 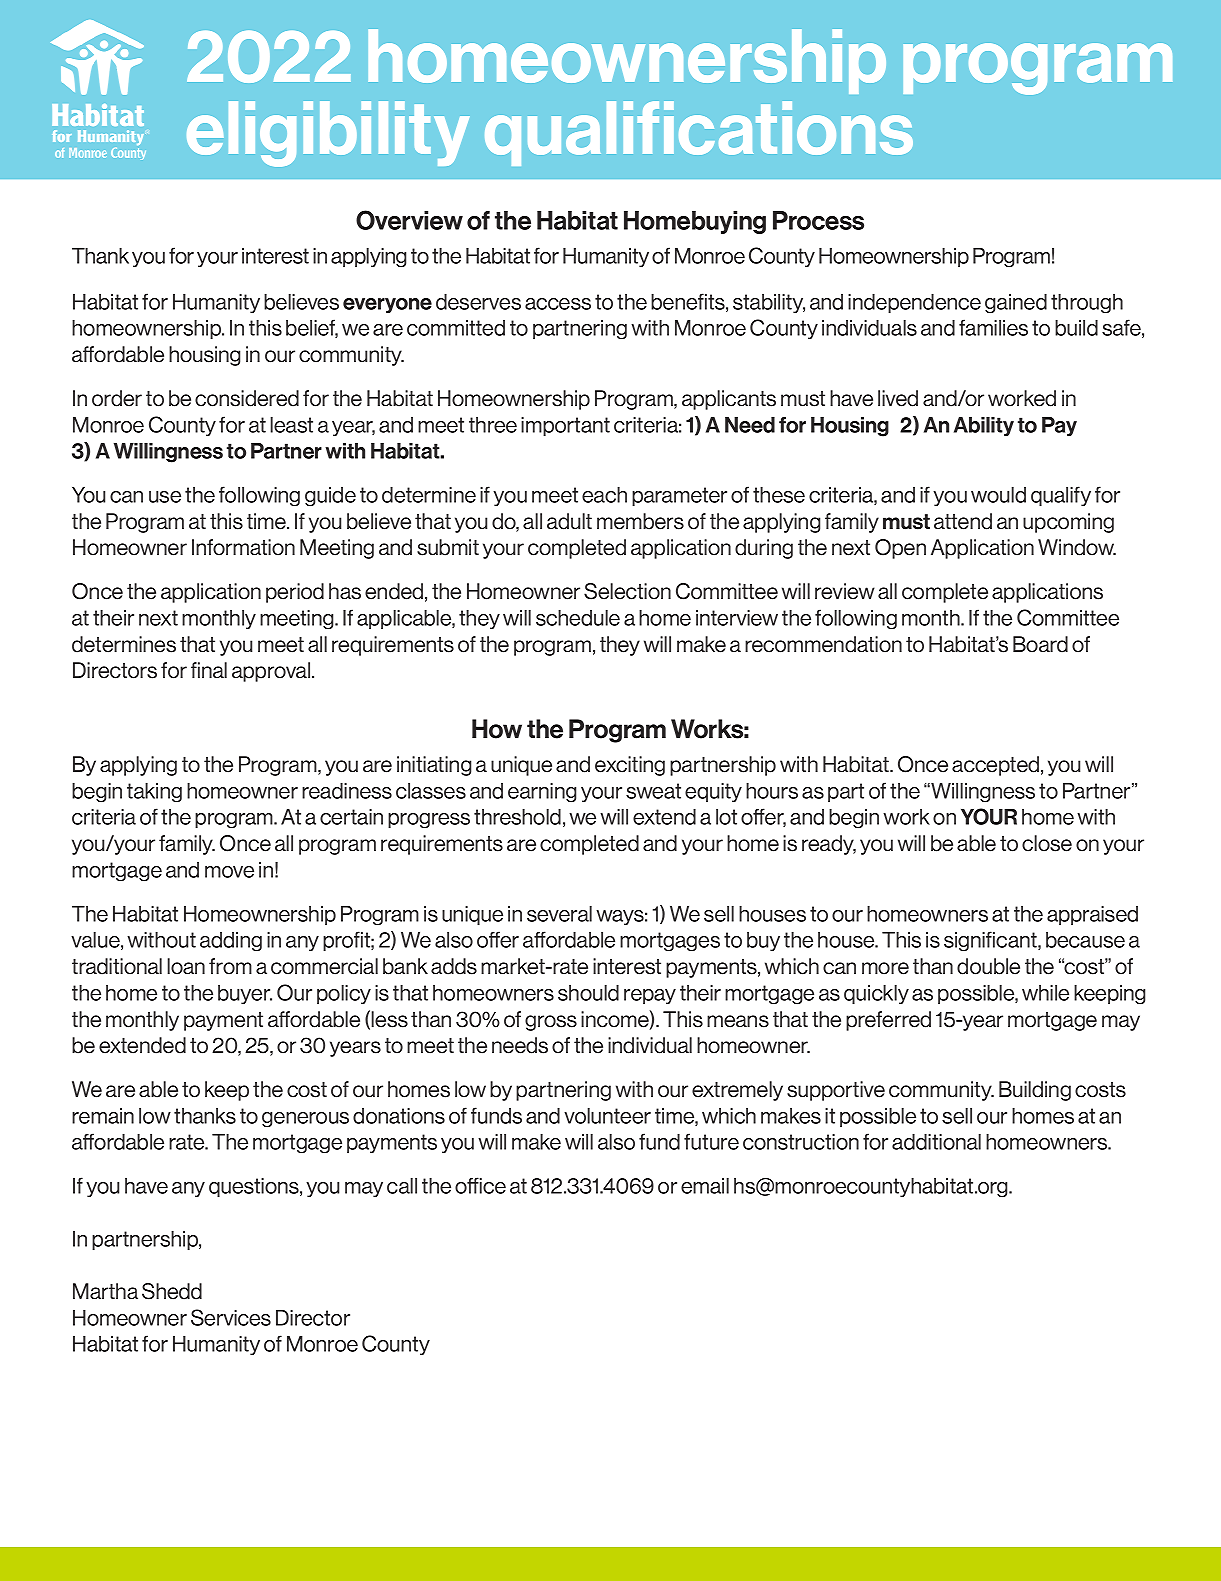 I want to click on Process, so click(x=818, y=220).
